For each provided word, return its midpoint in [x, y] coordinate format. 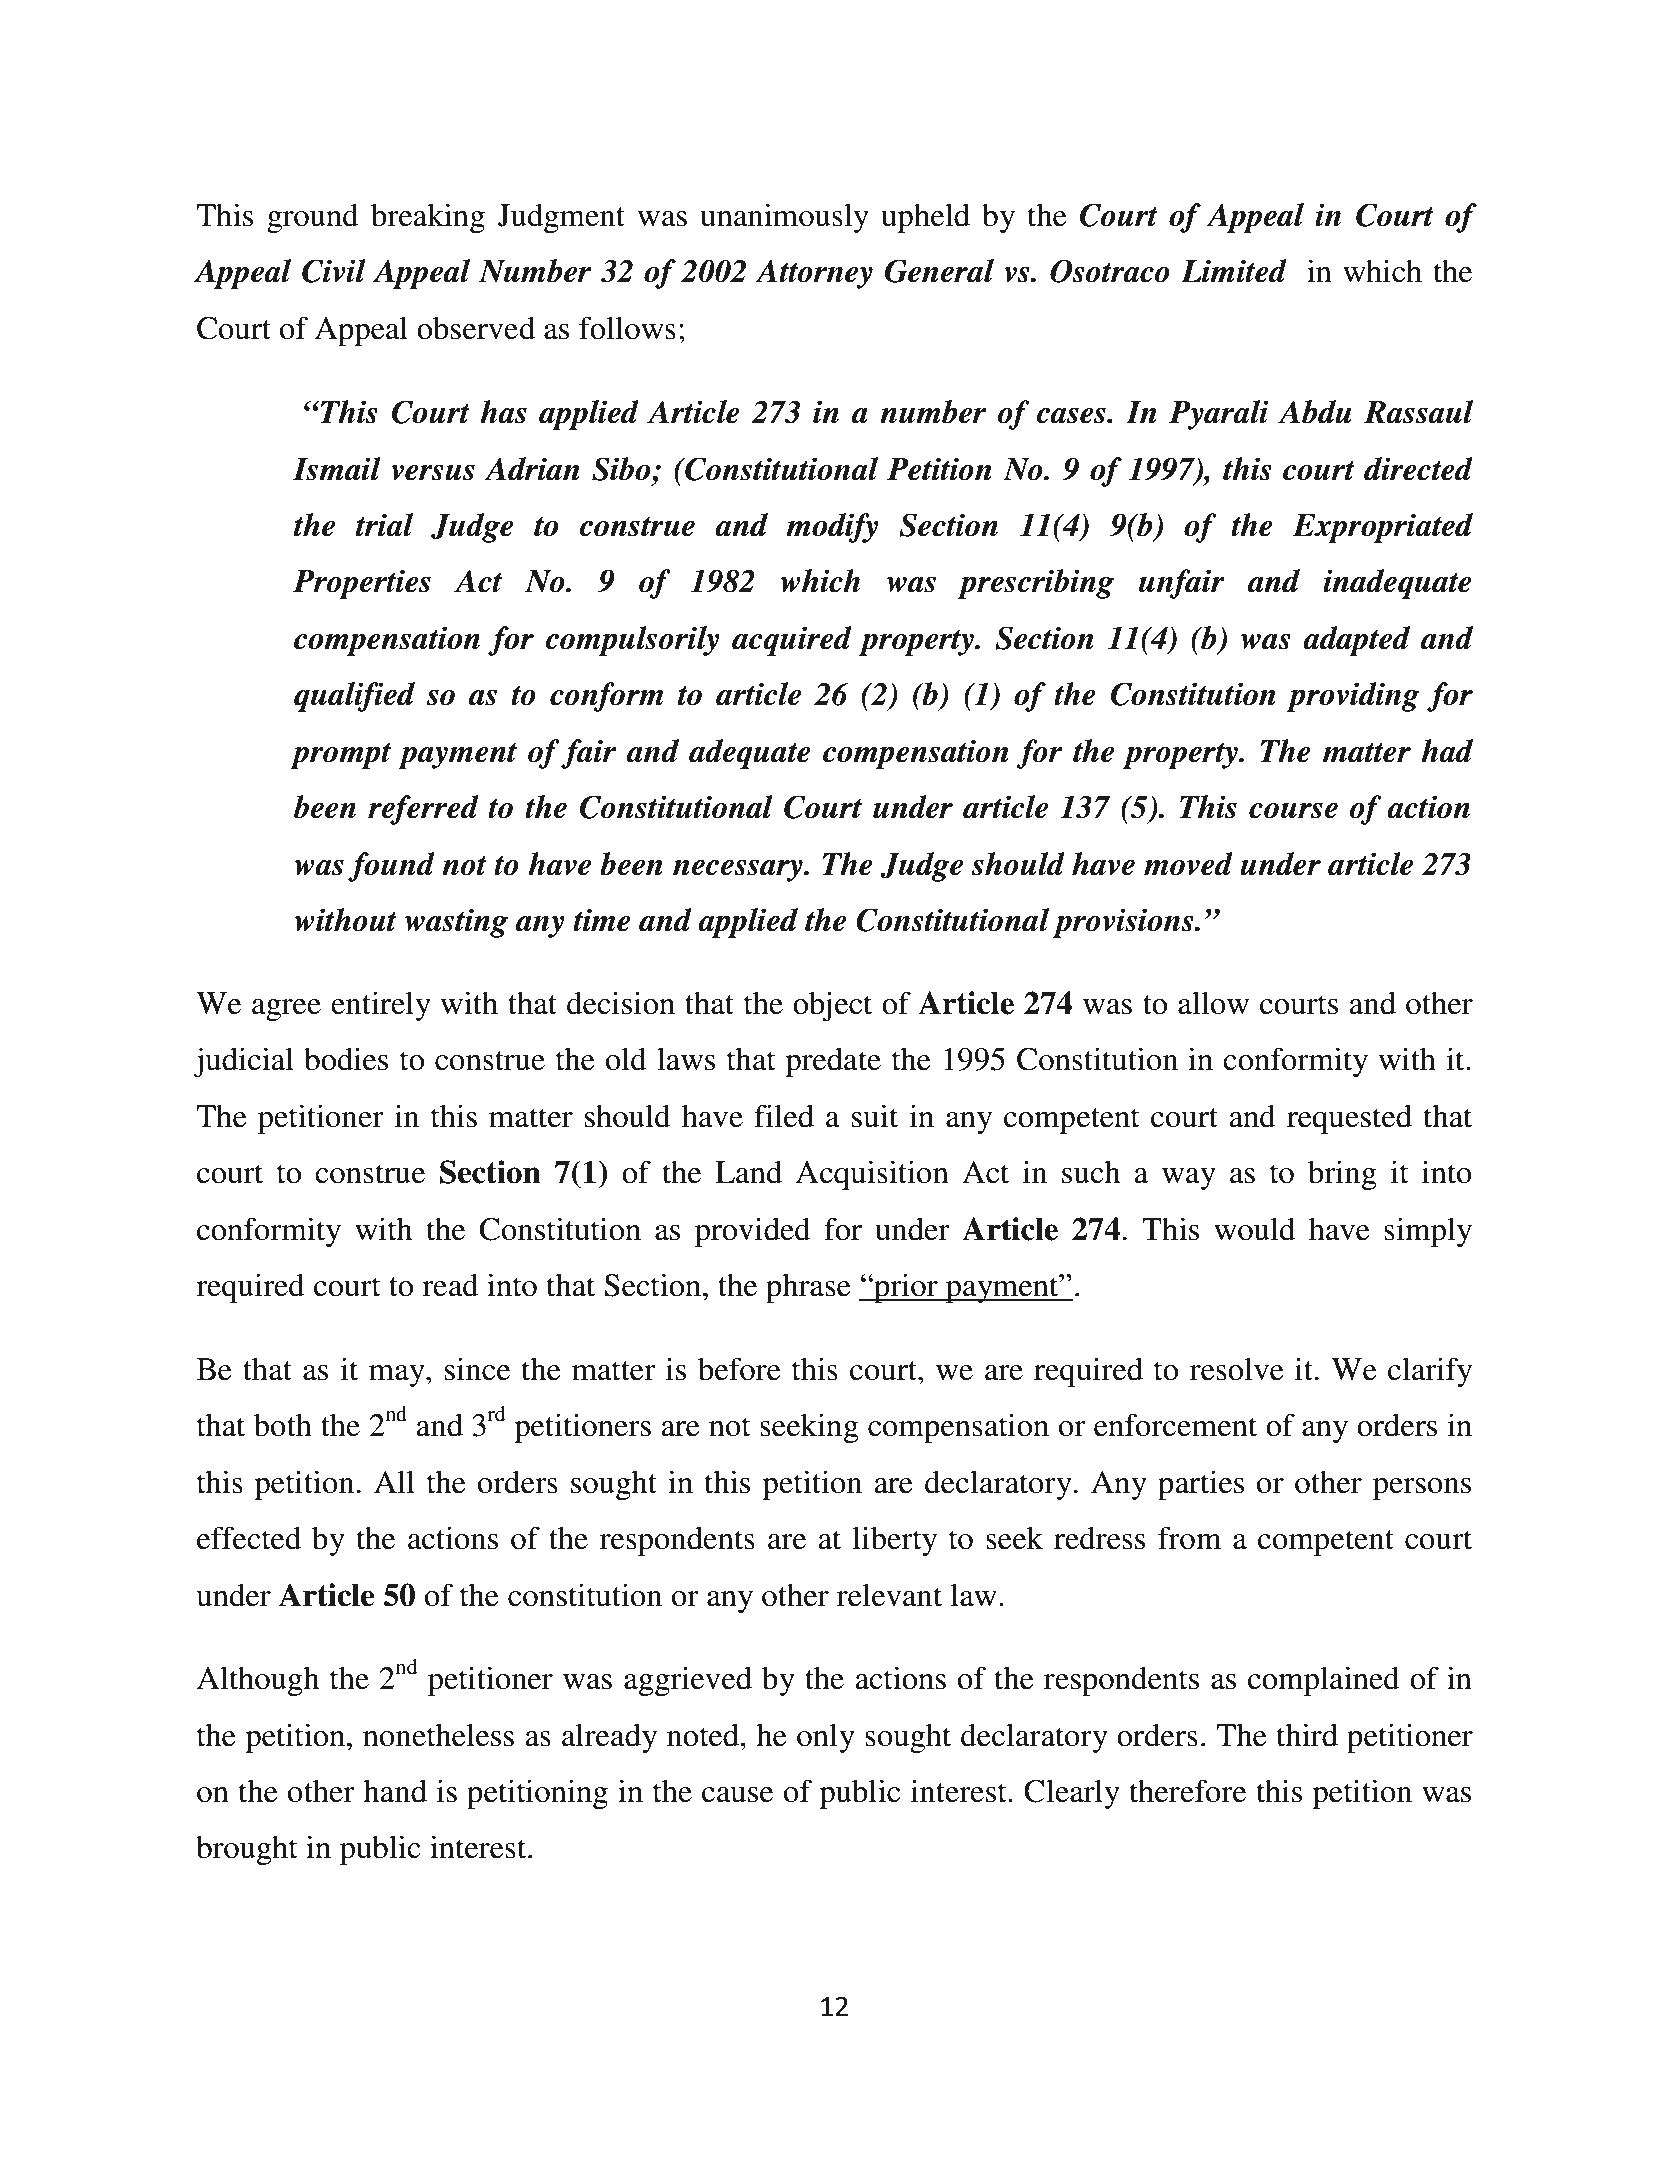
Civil [334, 271]
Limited [1234, 271]
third [1307, 1735]
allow [1213, 1003]
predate [833, 1062]
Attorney [814, 274]
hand [395, 1791]
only [826, 1738]
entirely [381, 1006]
